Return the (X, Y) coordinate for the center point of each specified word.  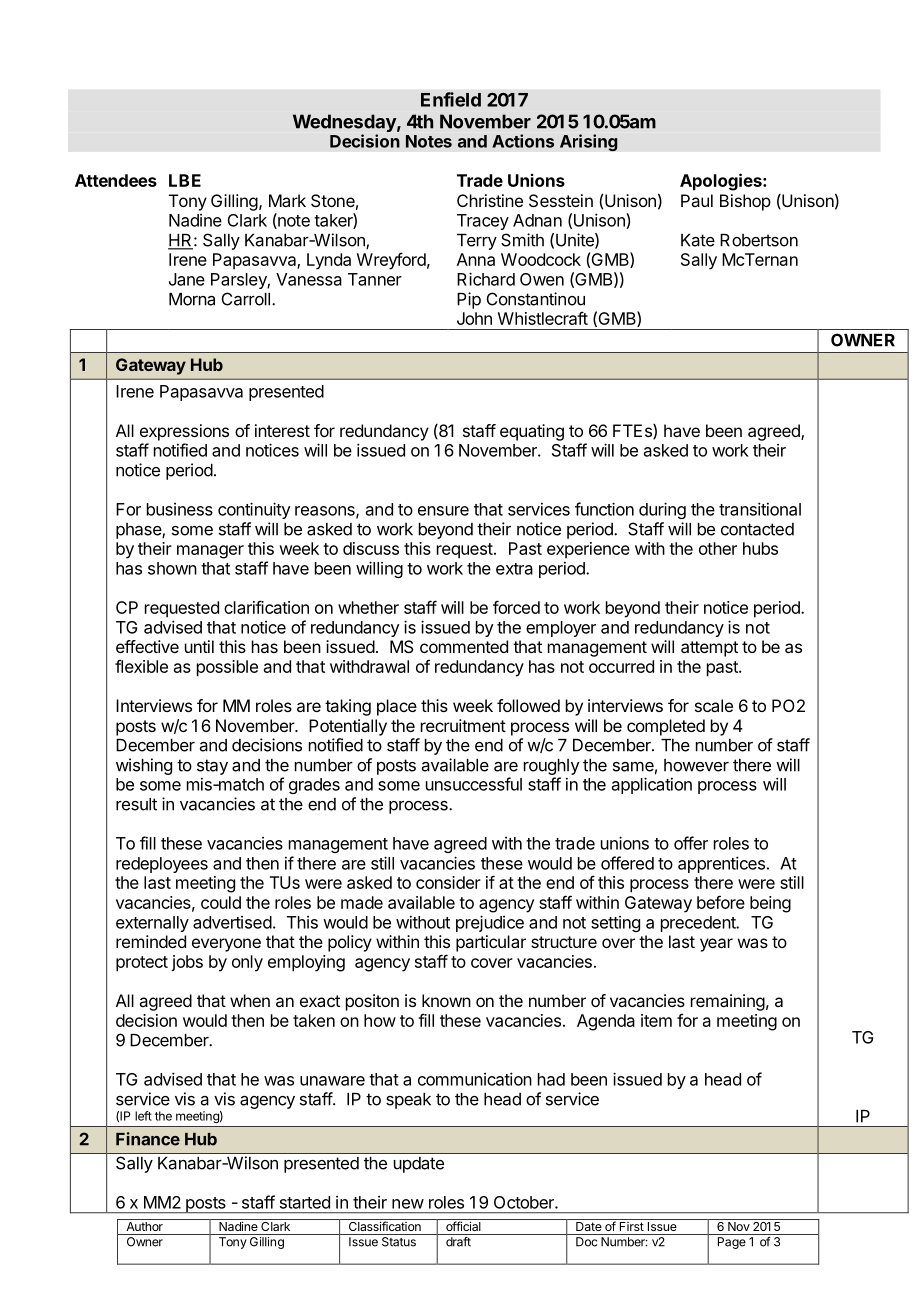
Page (732, 1243)
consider (448, 882)
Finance (148, 1139)
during (662, 510)
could (221, 902)
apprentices (721, 864)
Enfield (451, 99)
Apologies (722, 182)
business (180, 509)
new (408, 1204)
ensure (443, 511)
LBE (185, 180)
